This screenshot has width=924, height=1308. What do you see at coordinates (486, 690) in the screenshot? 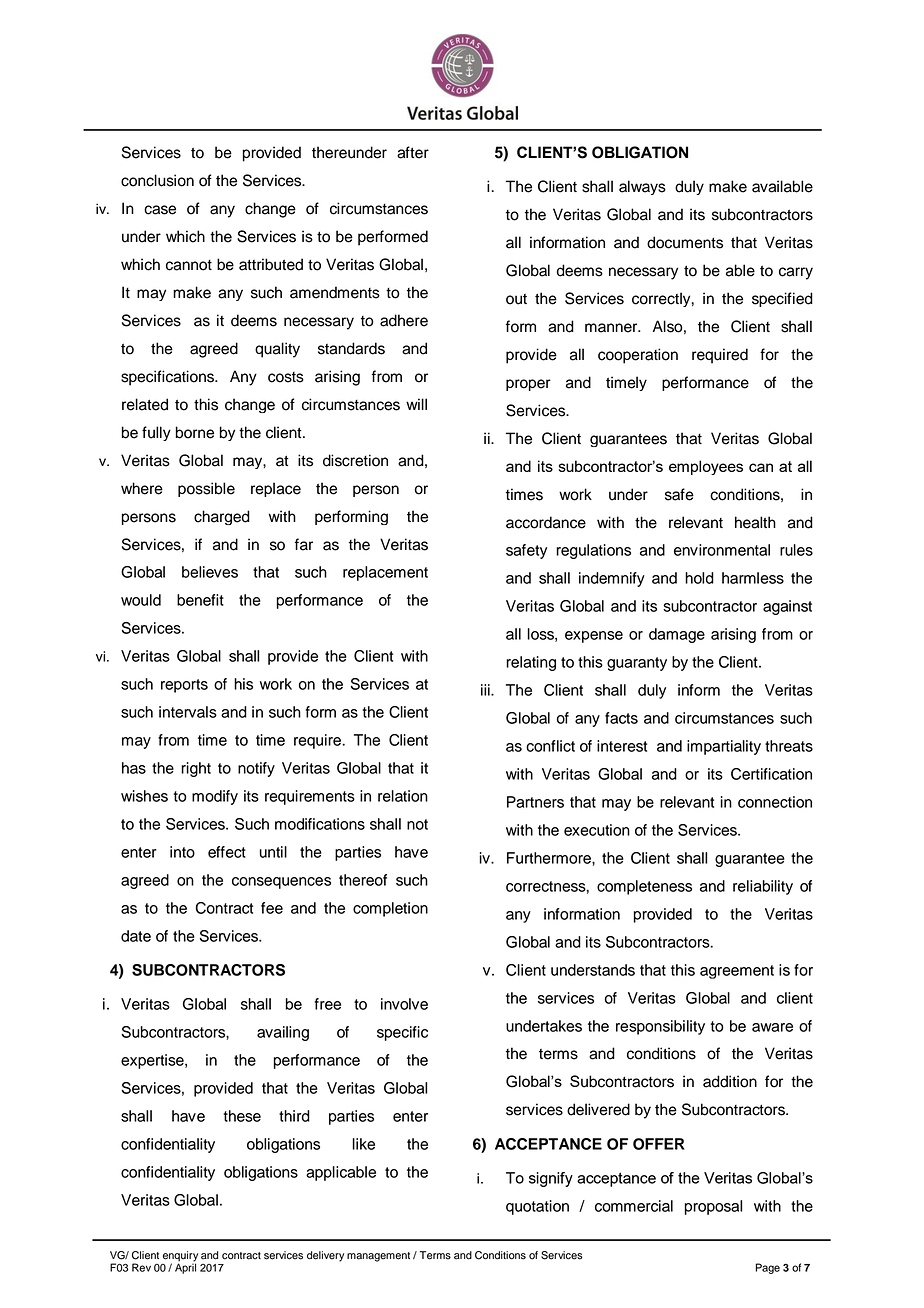
I see `iii` at bounding box center [486, 690].
